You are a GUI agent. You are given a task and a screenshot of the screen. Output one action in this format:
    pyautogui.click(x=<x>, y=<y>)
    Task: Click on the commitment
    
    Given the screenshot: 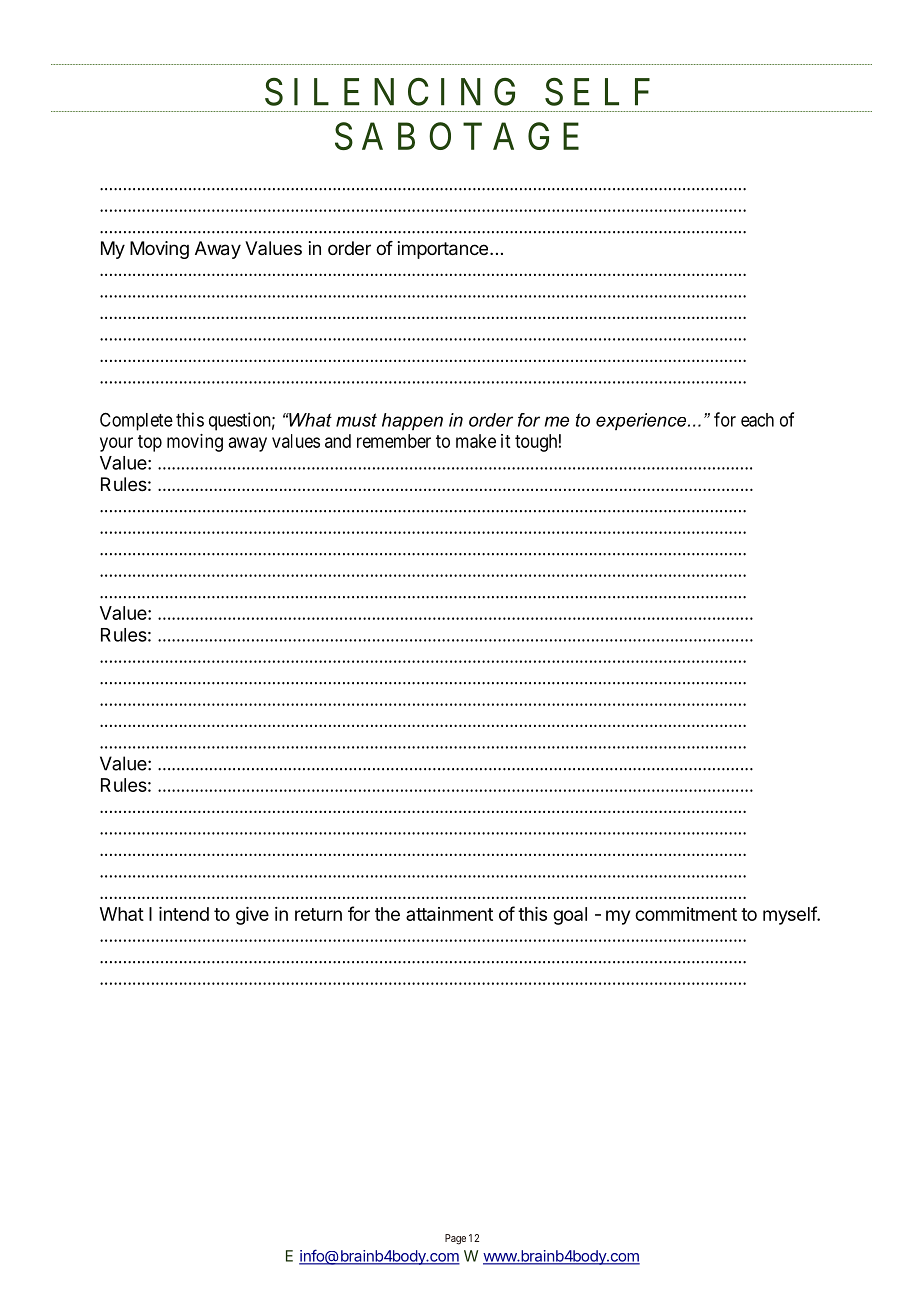 What is the action you would take?
    pyautogui.click(x=686, y=914)
